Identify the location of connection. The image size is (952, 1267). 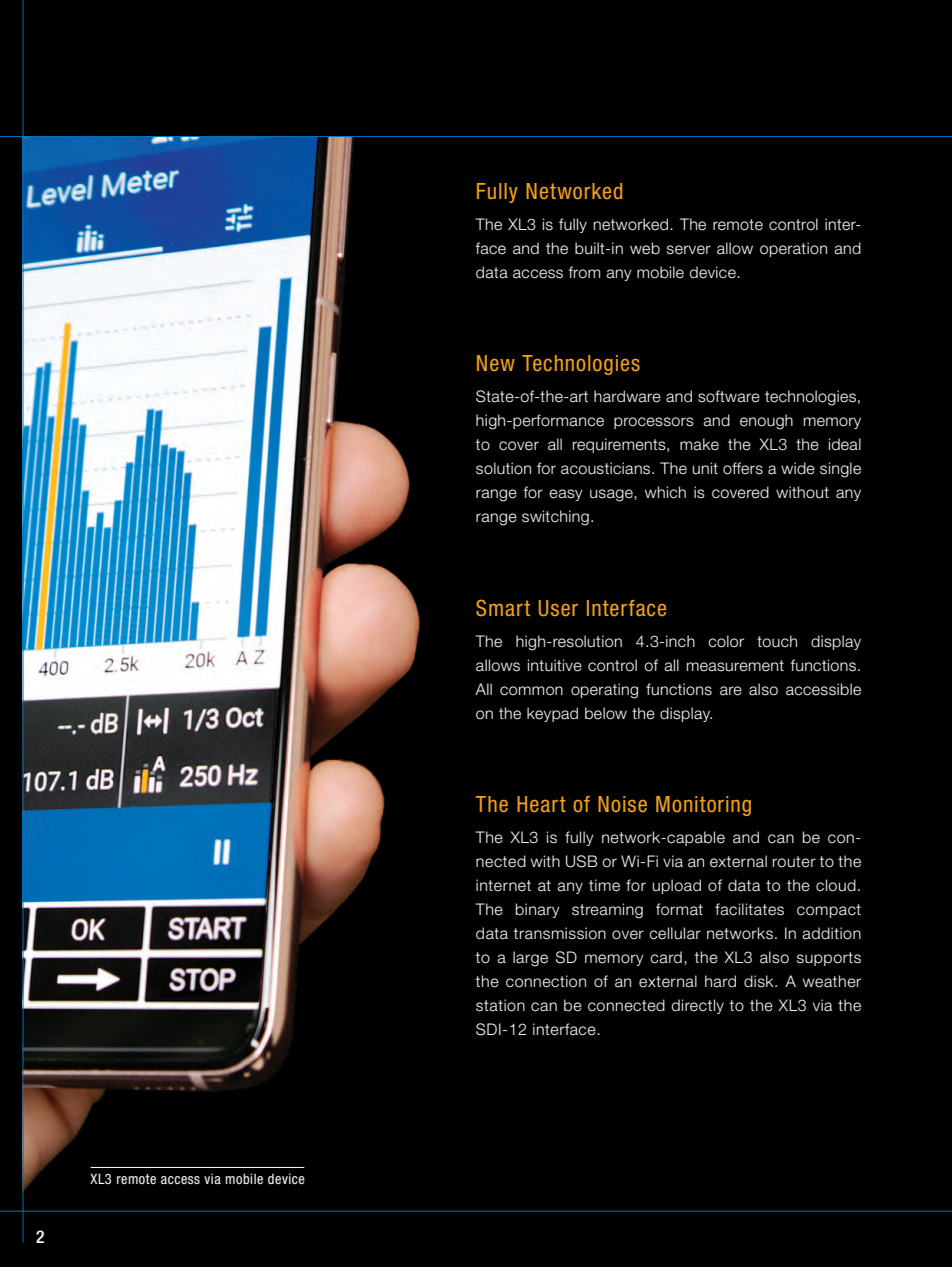
(546, 981).
